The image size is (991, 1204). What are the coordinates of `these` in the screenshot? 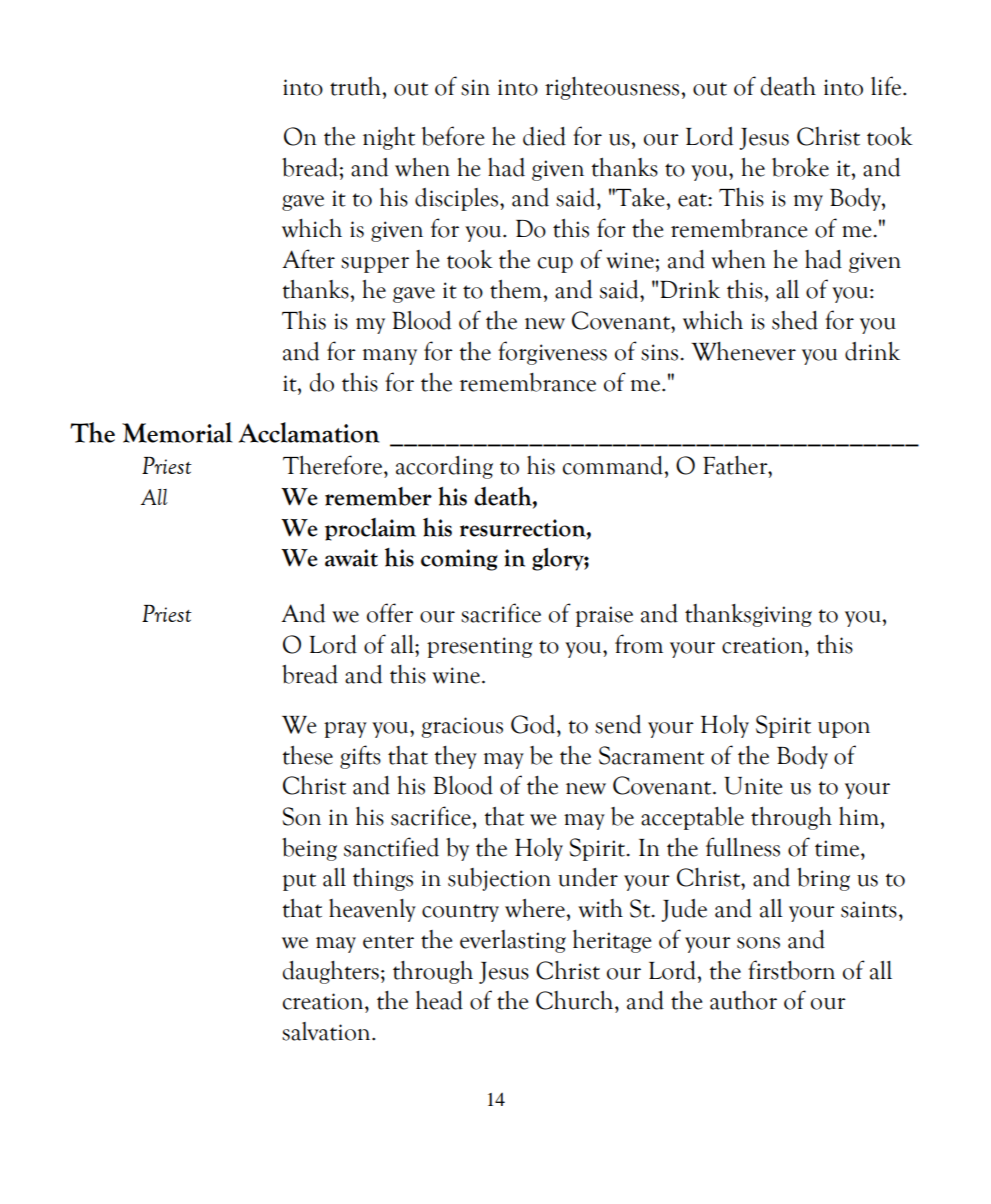 It's located at (307, 755).
